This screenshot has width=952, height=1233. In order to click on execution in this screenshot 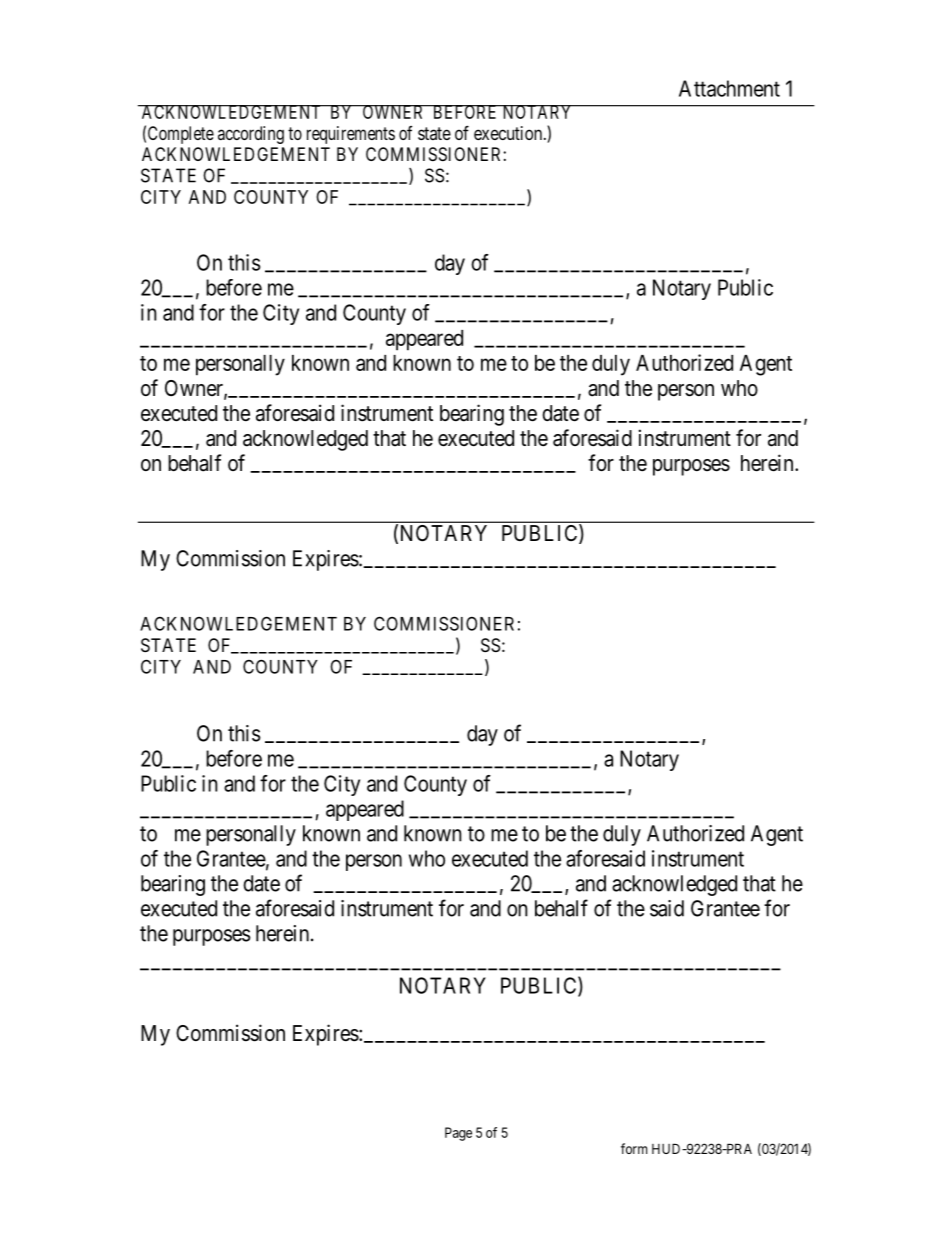, I will do `click(509, 133)`.
